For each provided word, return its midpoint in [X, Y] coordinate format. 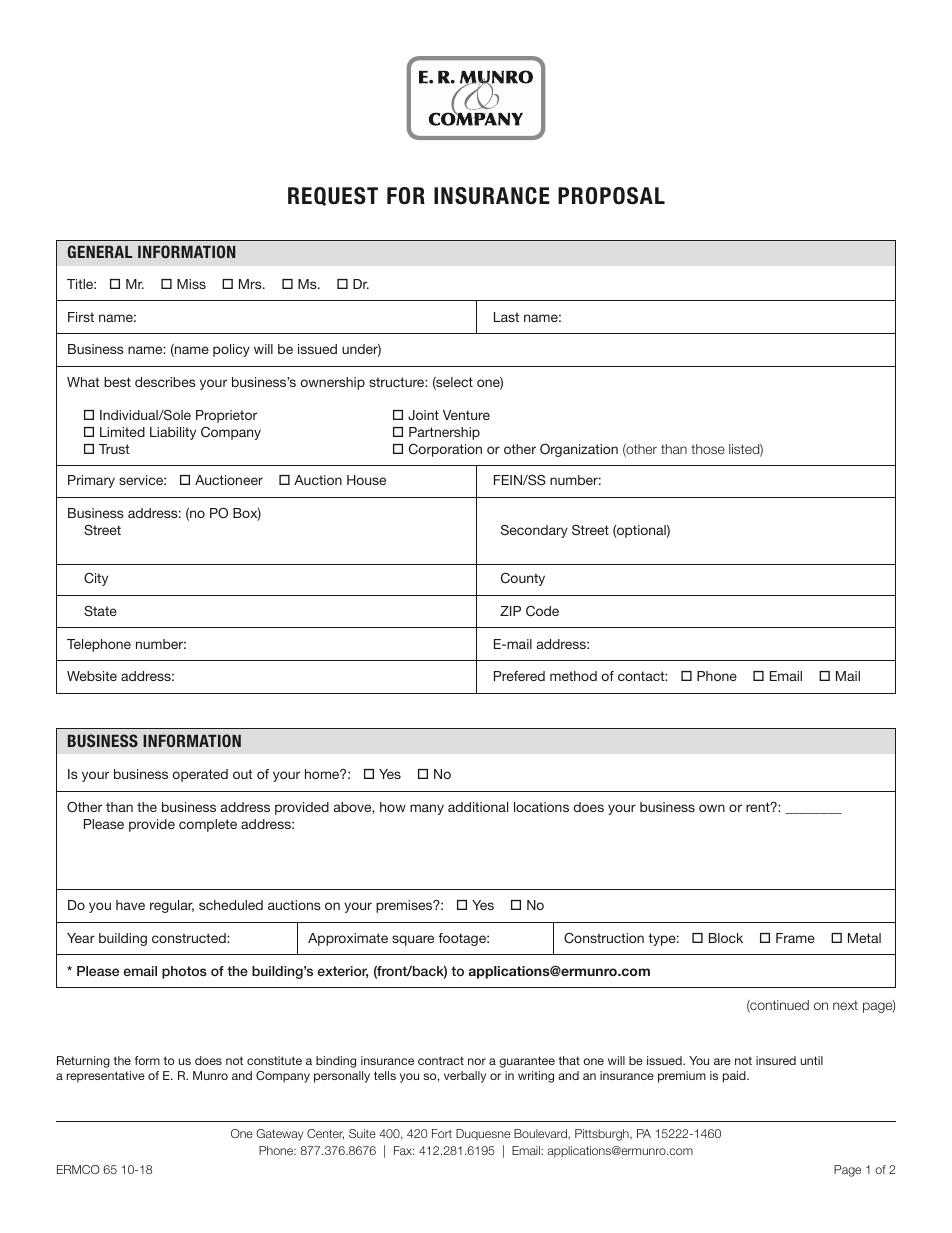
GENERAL [100, 251]
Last [506, 317]
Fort [442, 1133]
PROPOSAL [611, 196]
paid [735, 1077]
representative [105, 1077]
